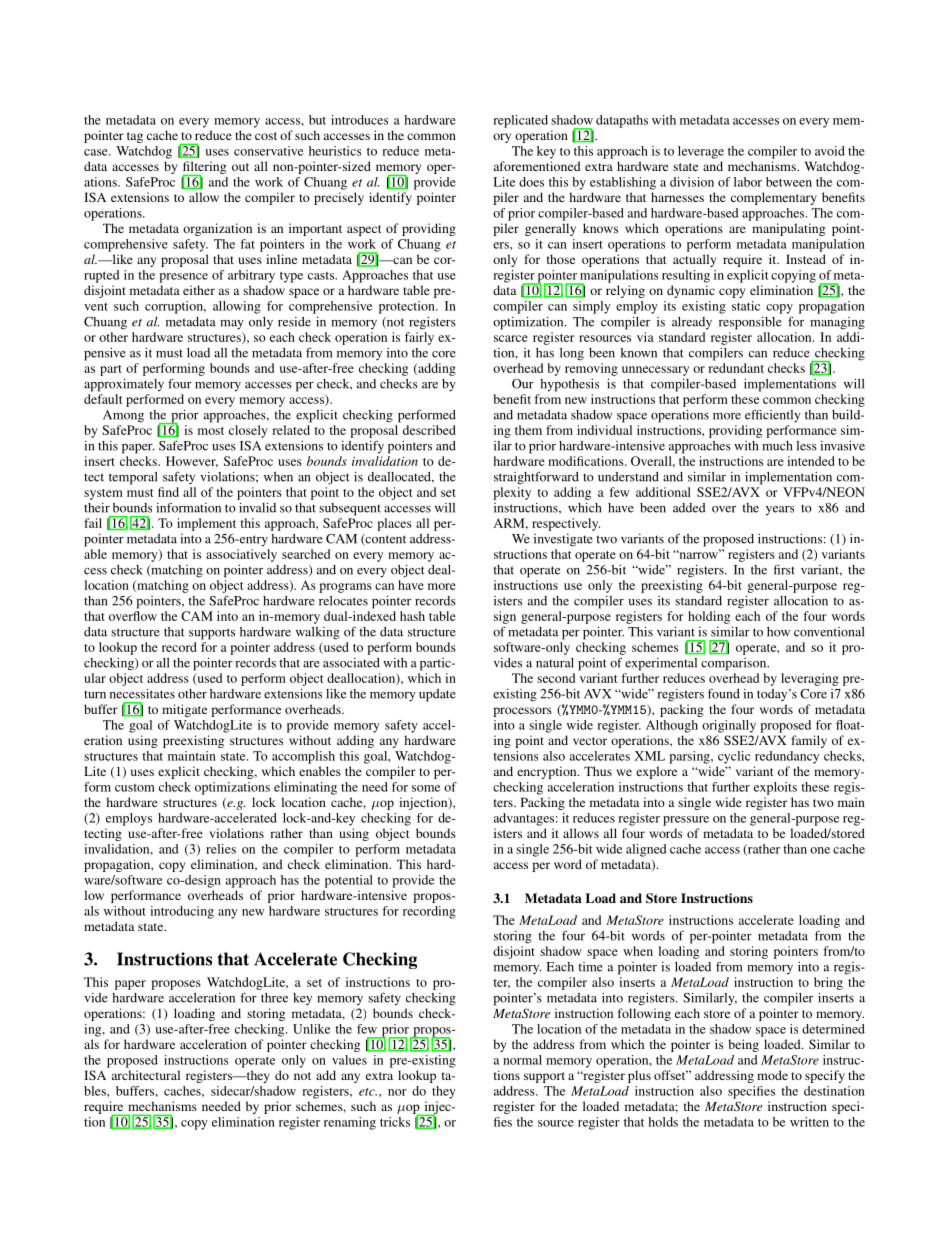  I want to click on relies, so click(221, 849).
